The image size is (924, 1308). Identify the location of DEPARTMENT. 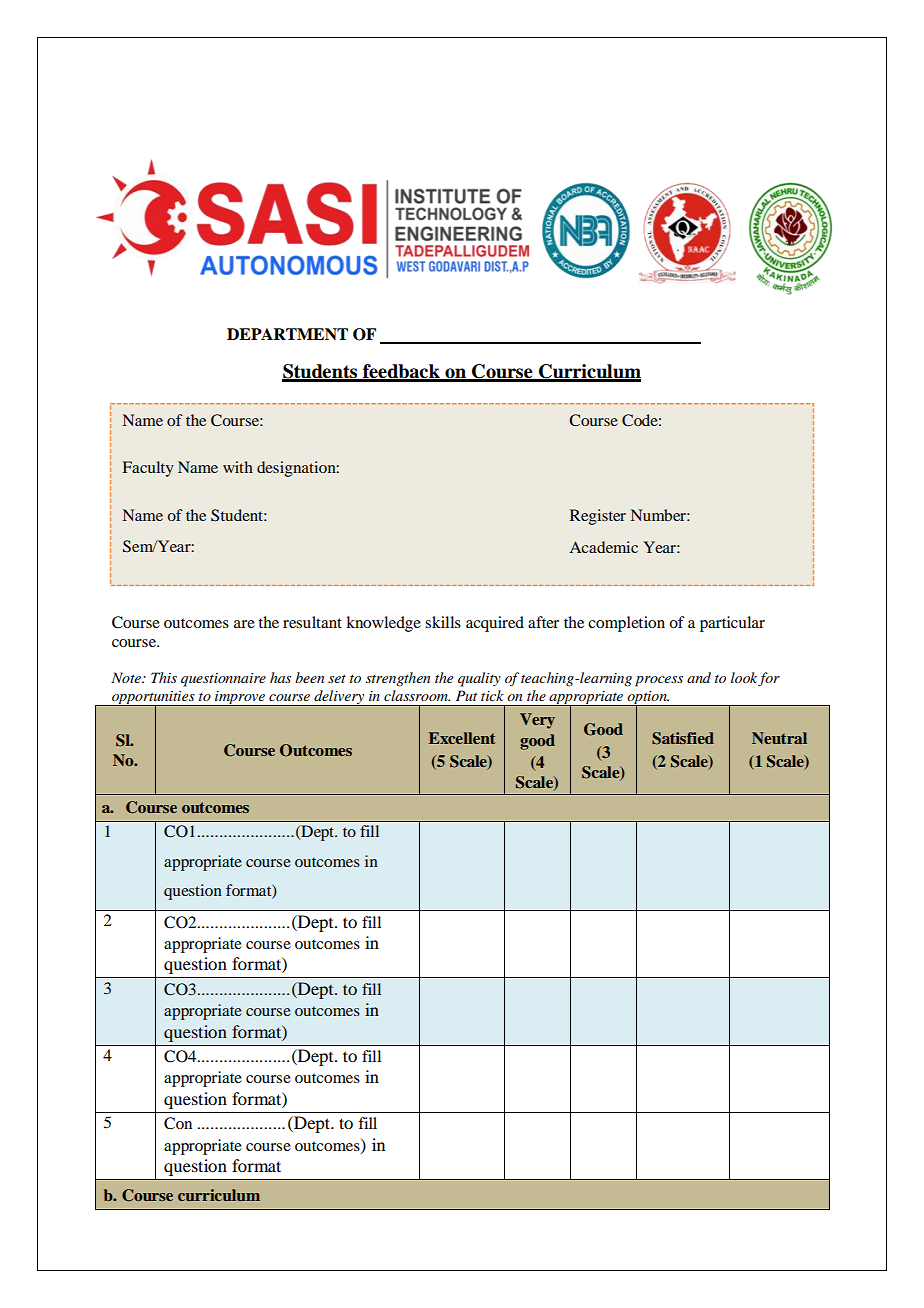
(287, 334).
